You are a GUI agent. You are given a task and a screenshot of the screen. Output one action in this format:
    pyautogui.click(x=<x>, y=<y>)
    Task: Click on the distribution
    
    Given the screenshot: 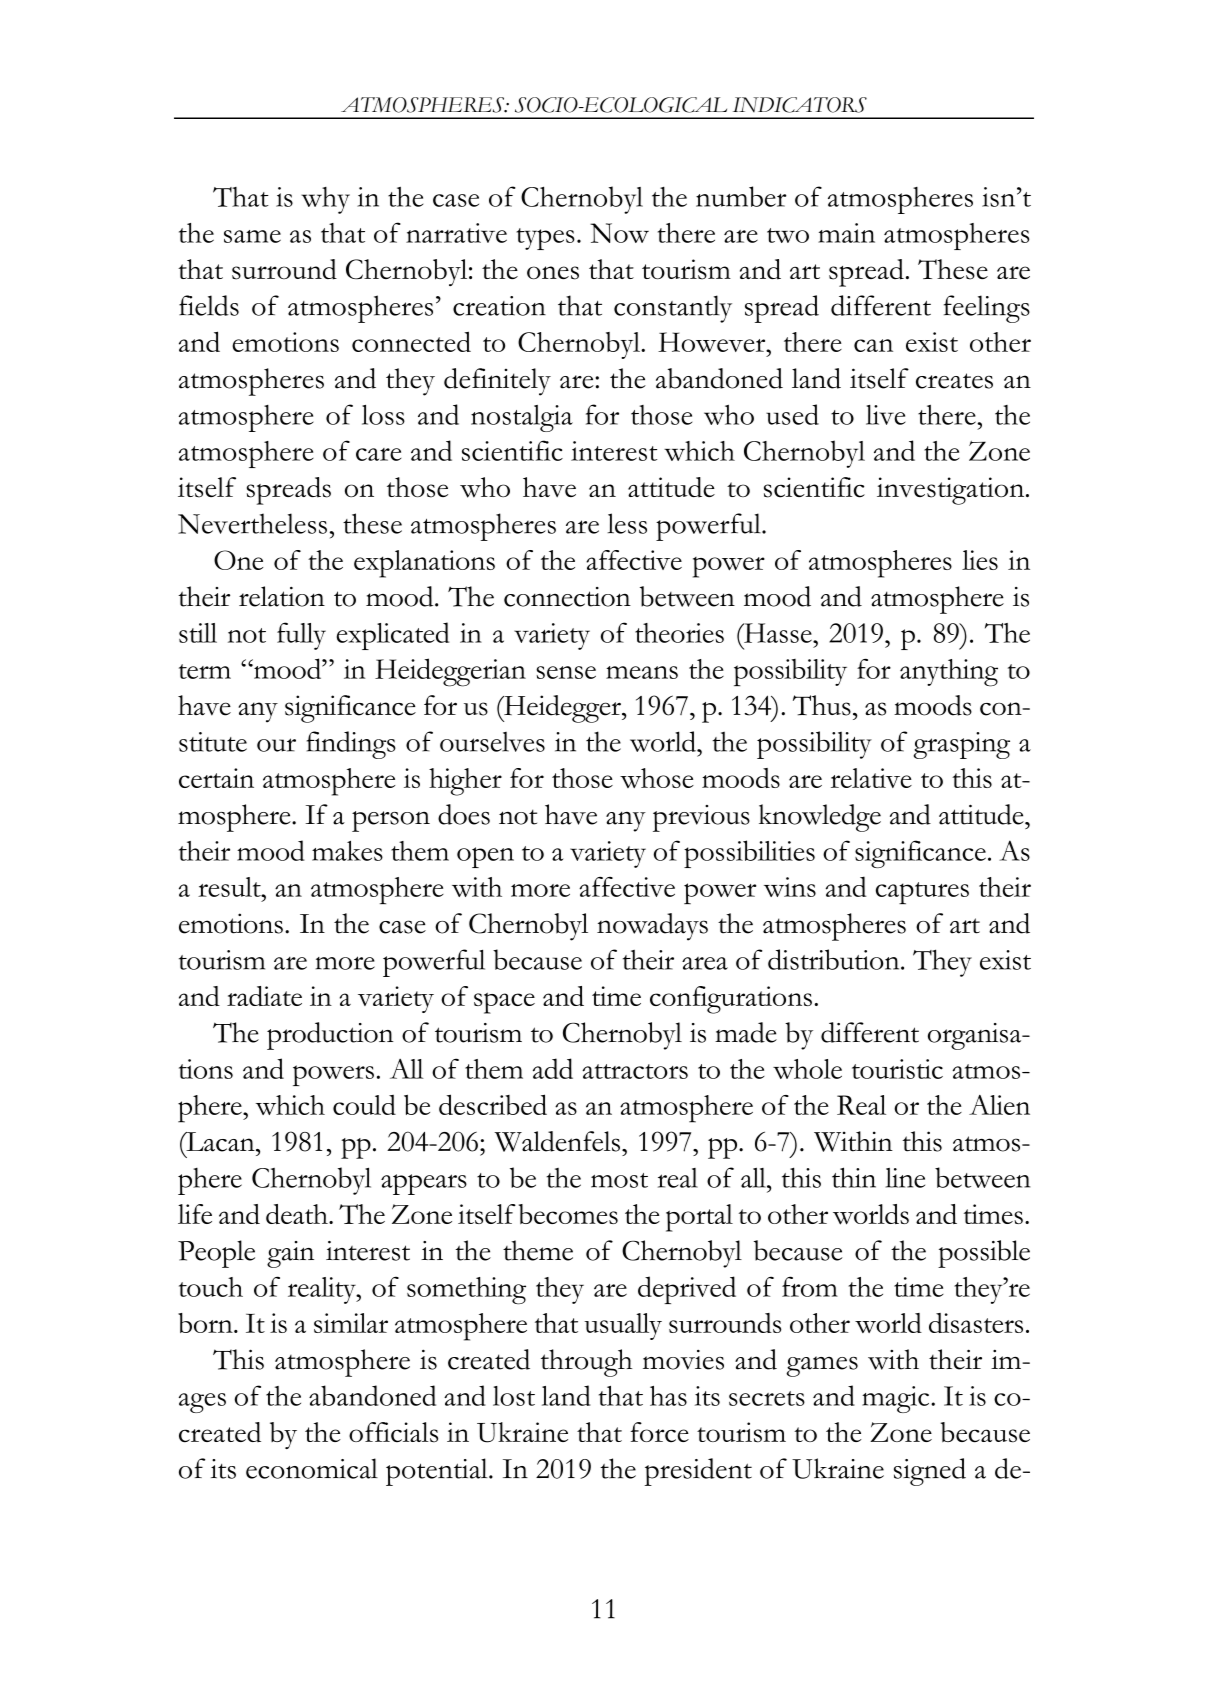 What is the action you would take?
    pyautogui.click(x=835, y=959)
